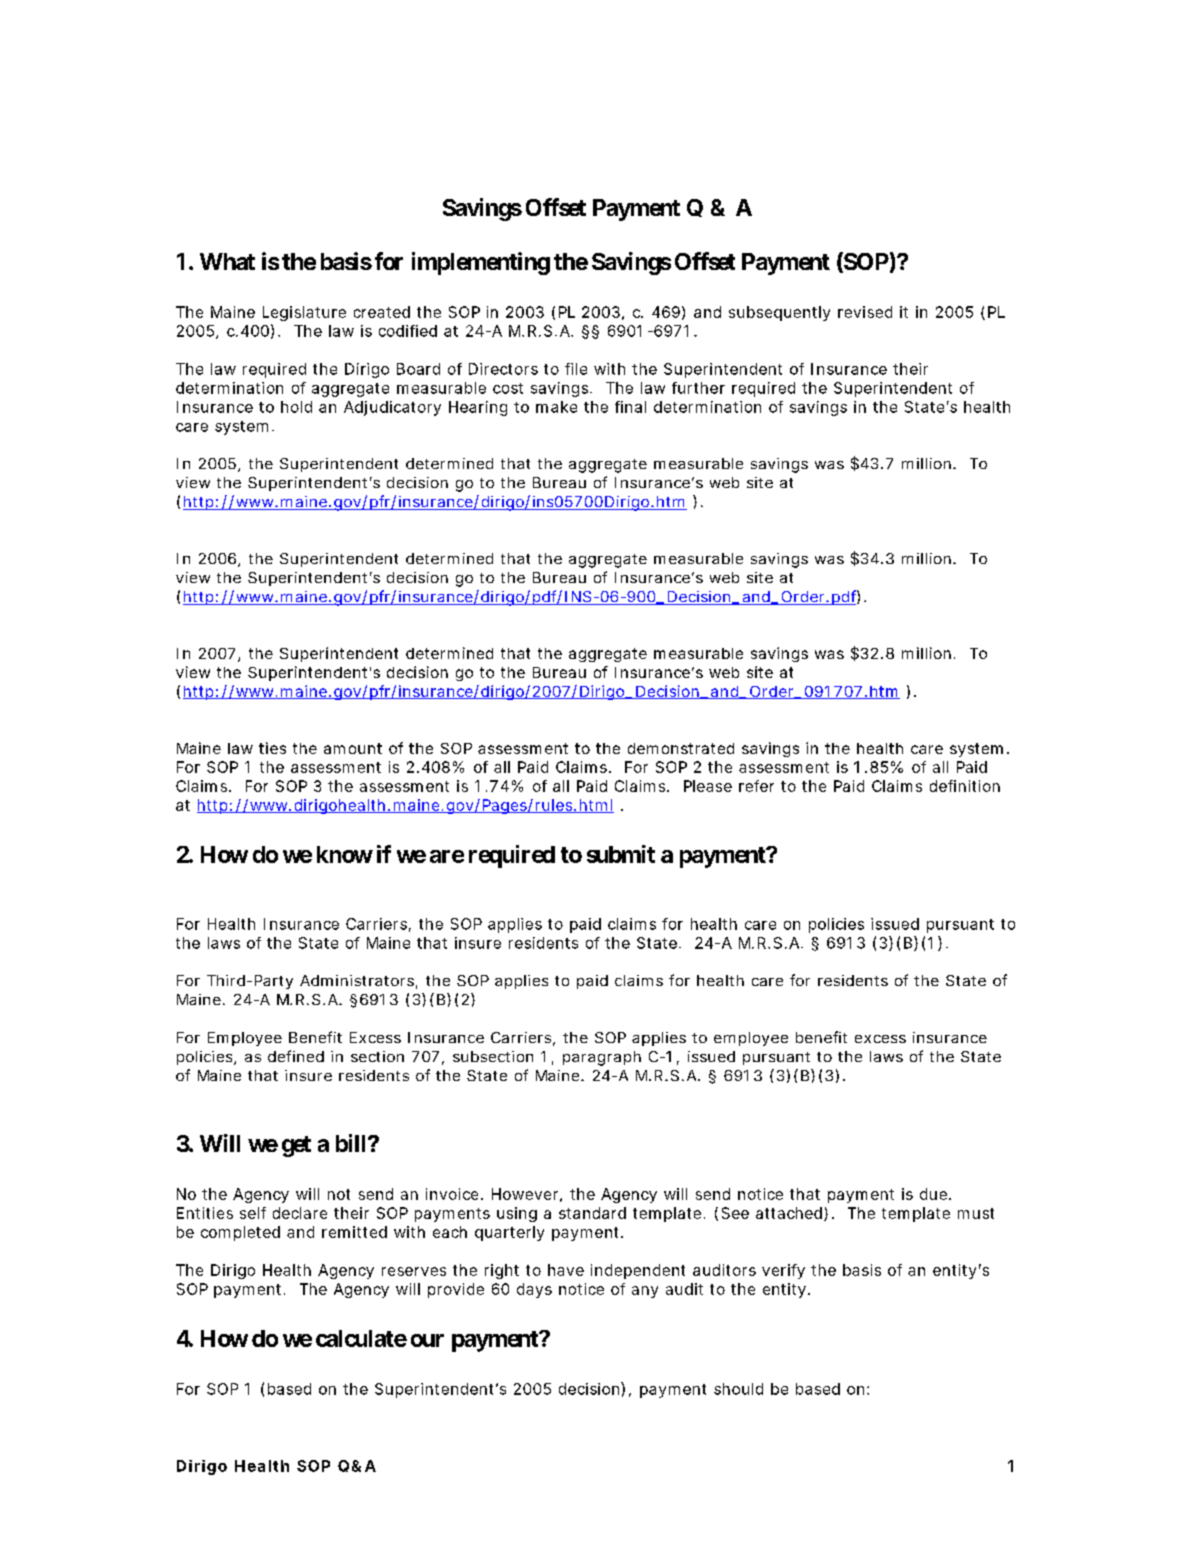 This screenshot has height=1545, width=1194. I want to click on due, so click(933, 1194).
